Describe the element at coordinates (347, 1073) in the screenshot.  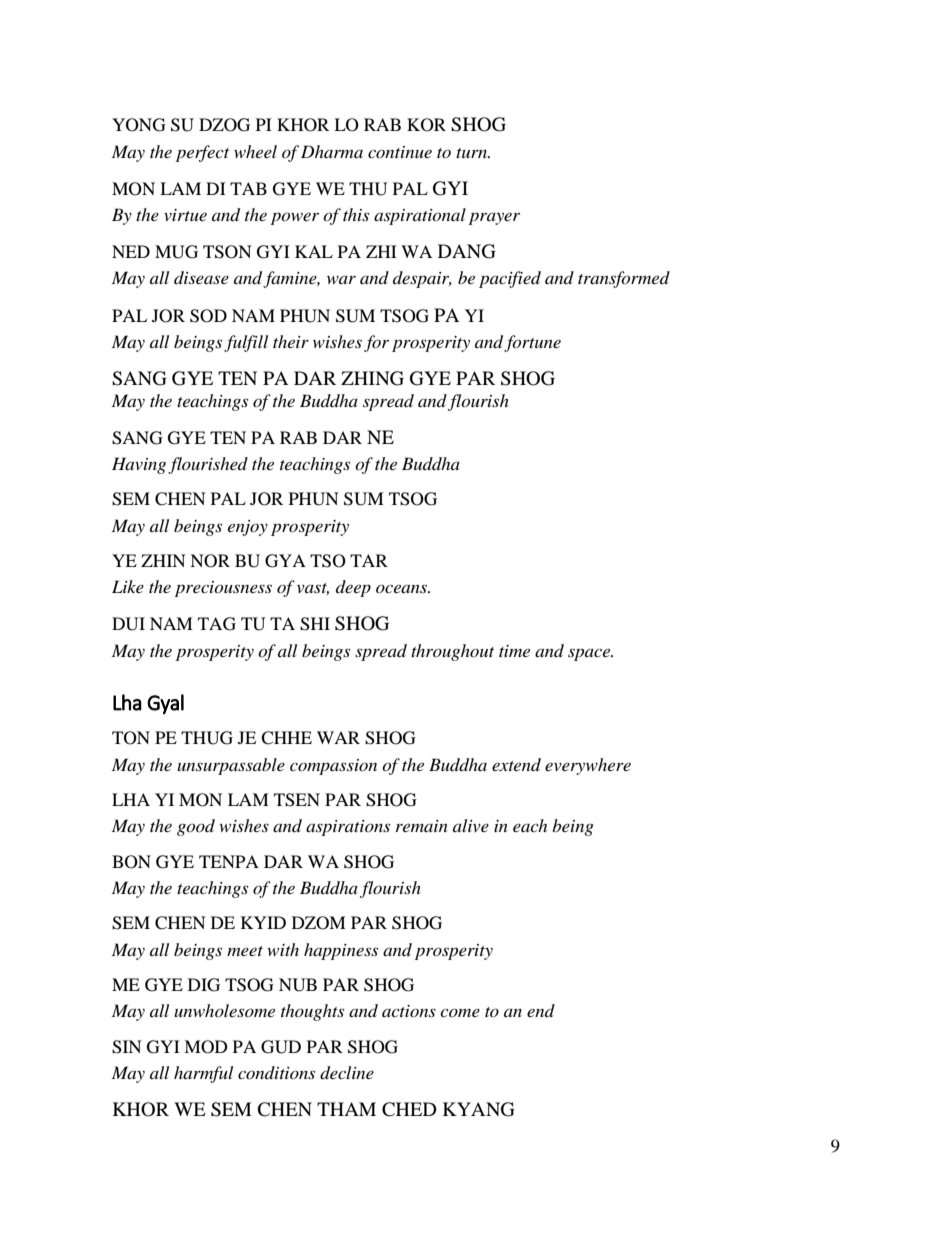
I see `decline` at that location.
